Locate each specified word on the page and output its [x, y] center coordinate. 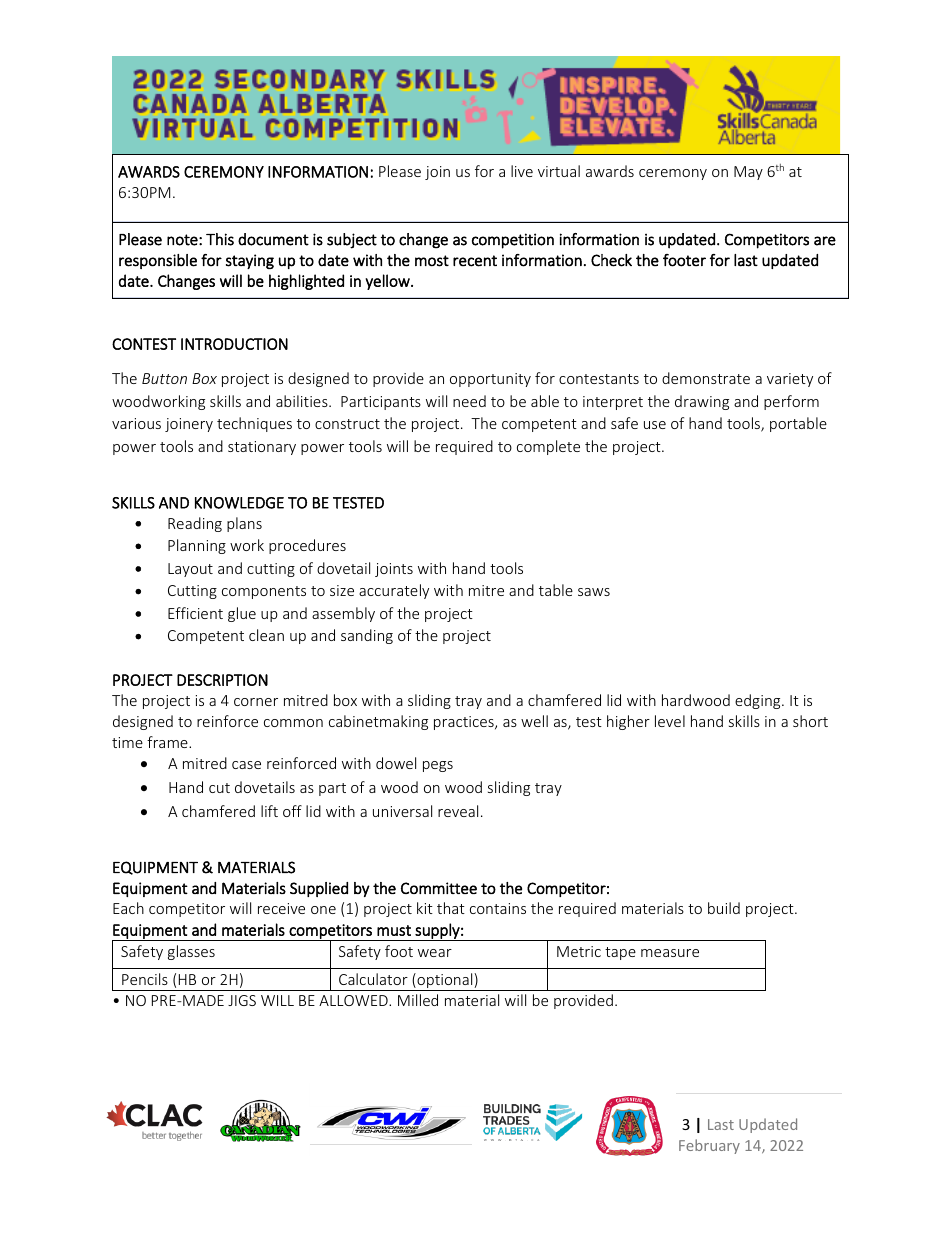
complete [548, 447]
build [724, 908]
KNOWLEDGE [239, 503]
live [522, 171]
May [748, 173]
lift [269, 811]
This [220, 239]
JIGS [242, 1000]
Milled [418, 1000]
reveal [458, 811]
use [655, 425]
